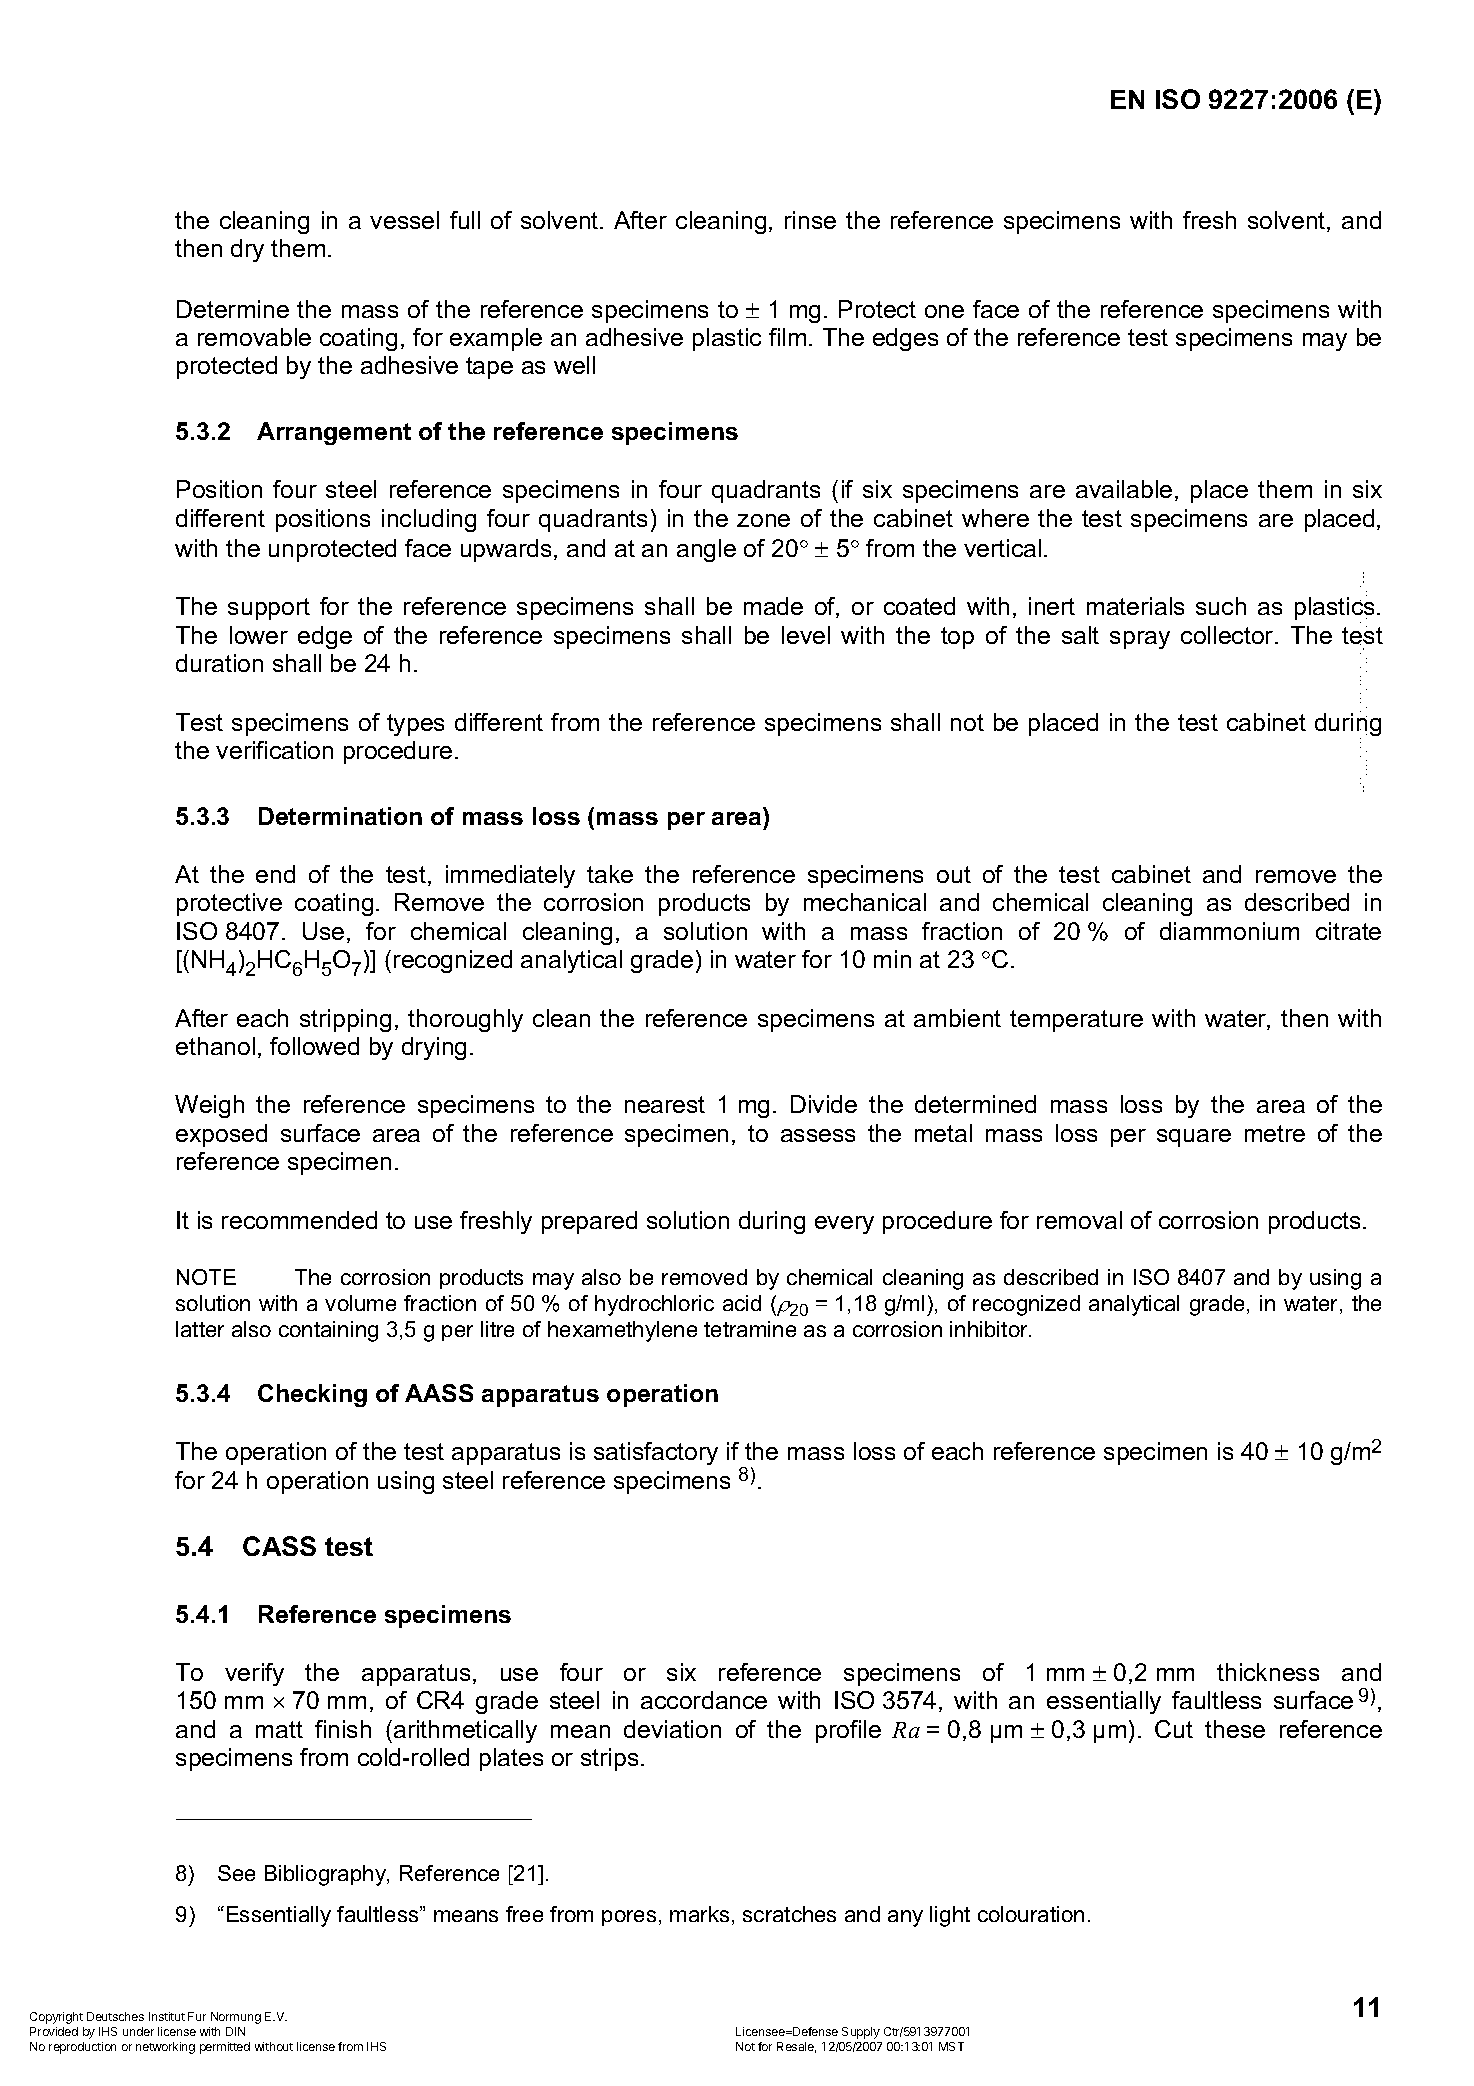 This screenshot has width=1474, height=2086. I want to click on inhibitor, so click(990, 1329).
